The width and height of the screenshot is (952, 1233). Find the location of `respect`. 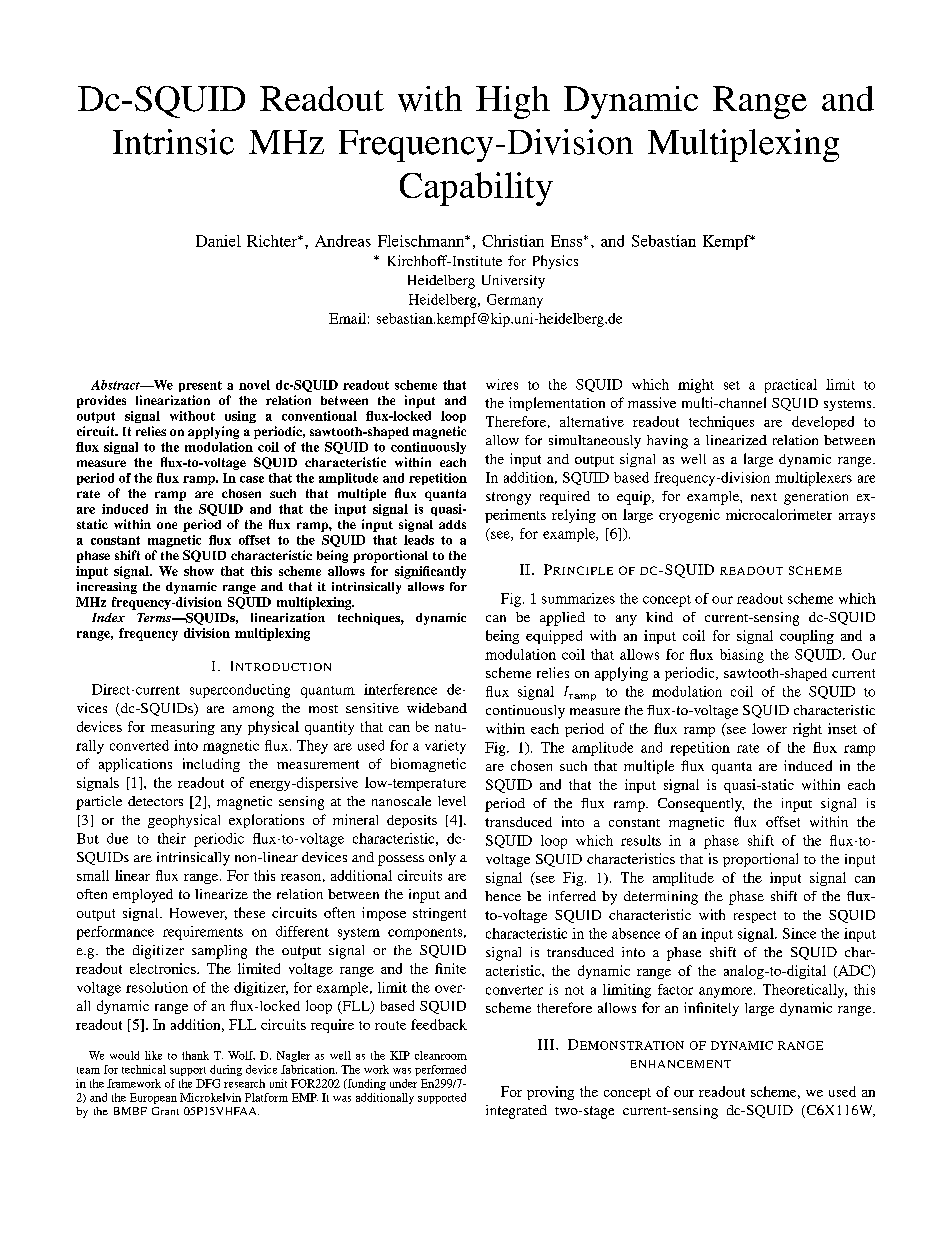

respect is located at coordinates (755, 917).
